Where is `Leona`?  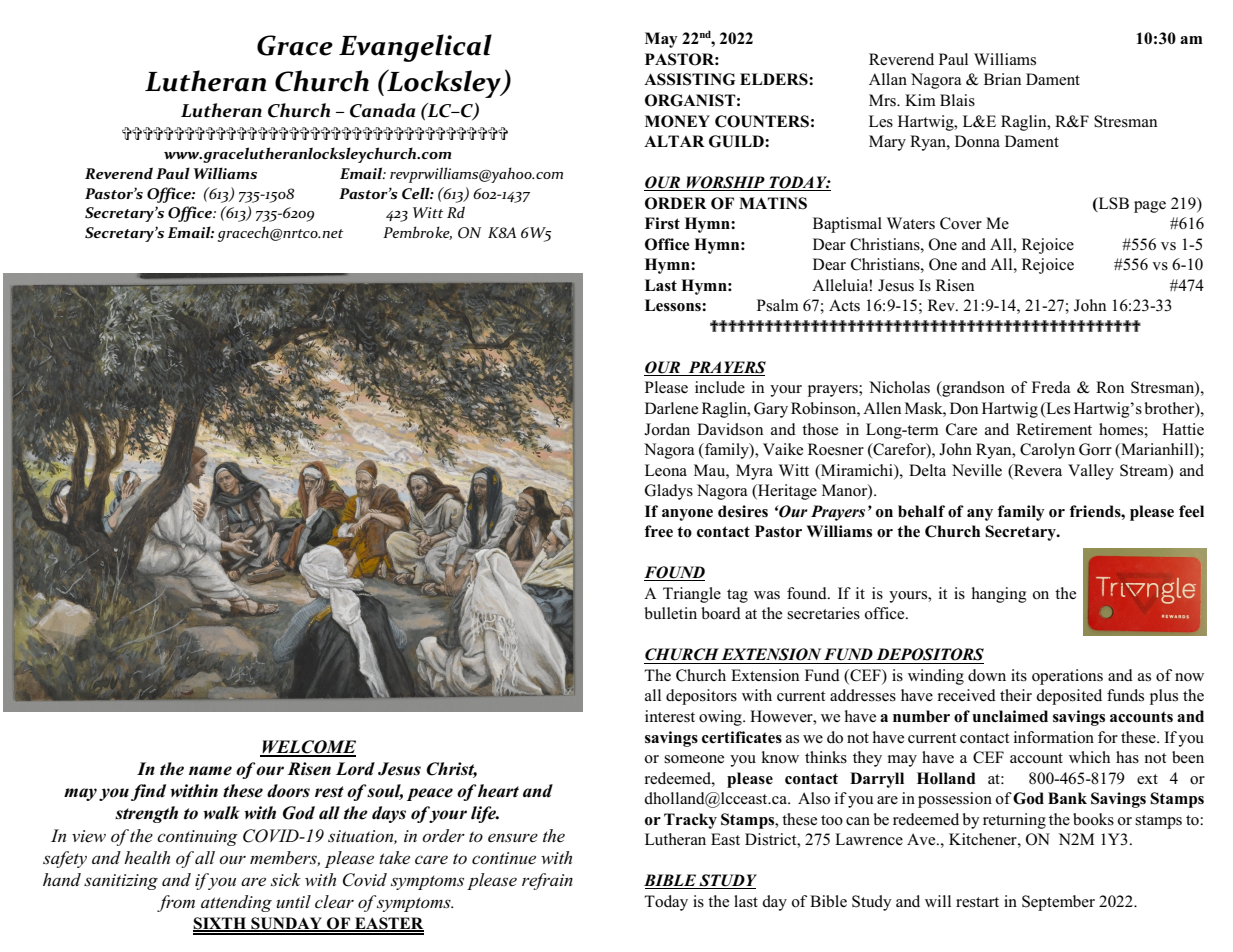
Leona is located at coordinates (666, 470).
